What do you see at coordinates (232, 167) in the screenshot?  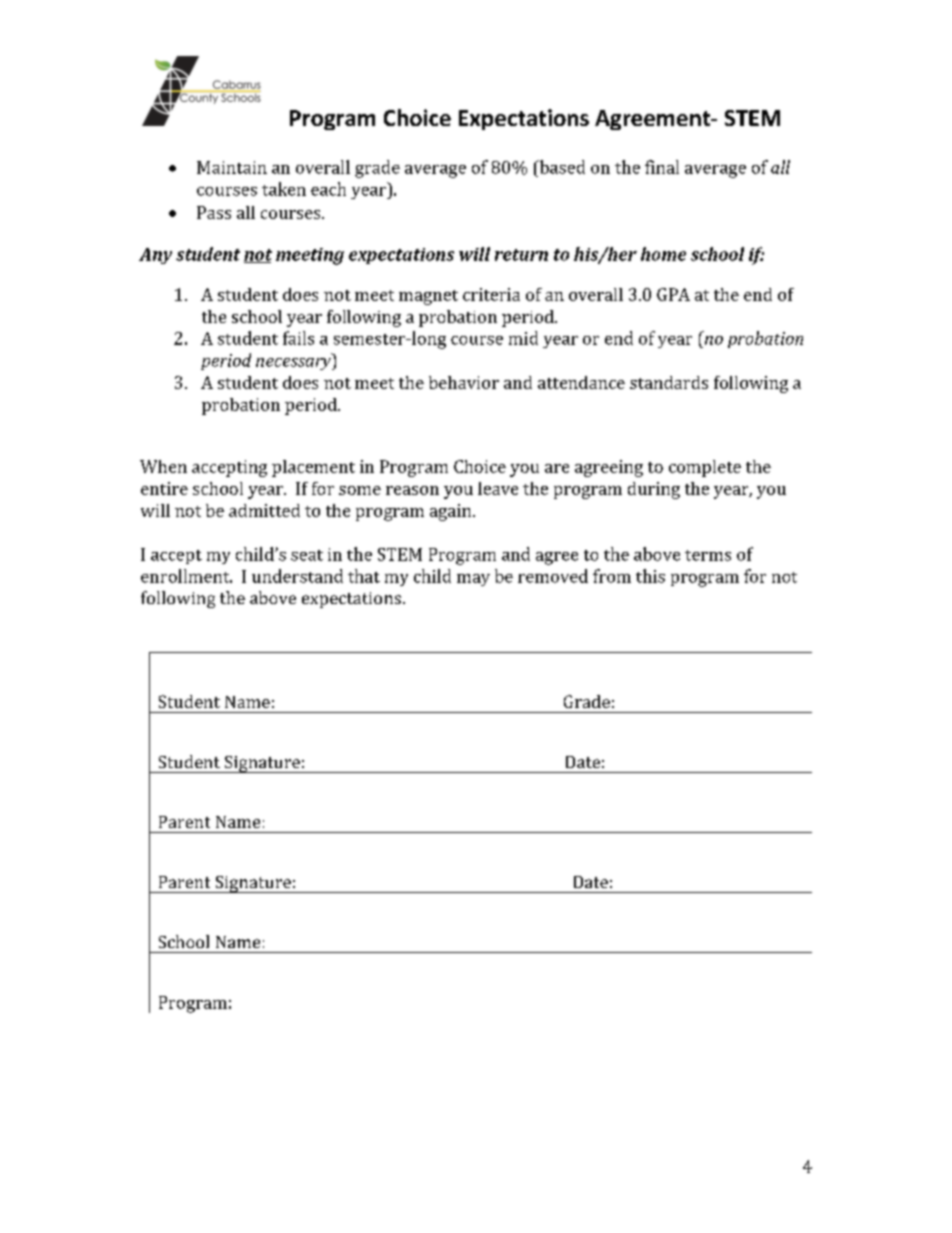 I see `Maintain` at bounding box center [232, 167].
